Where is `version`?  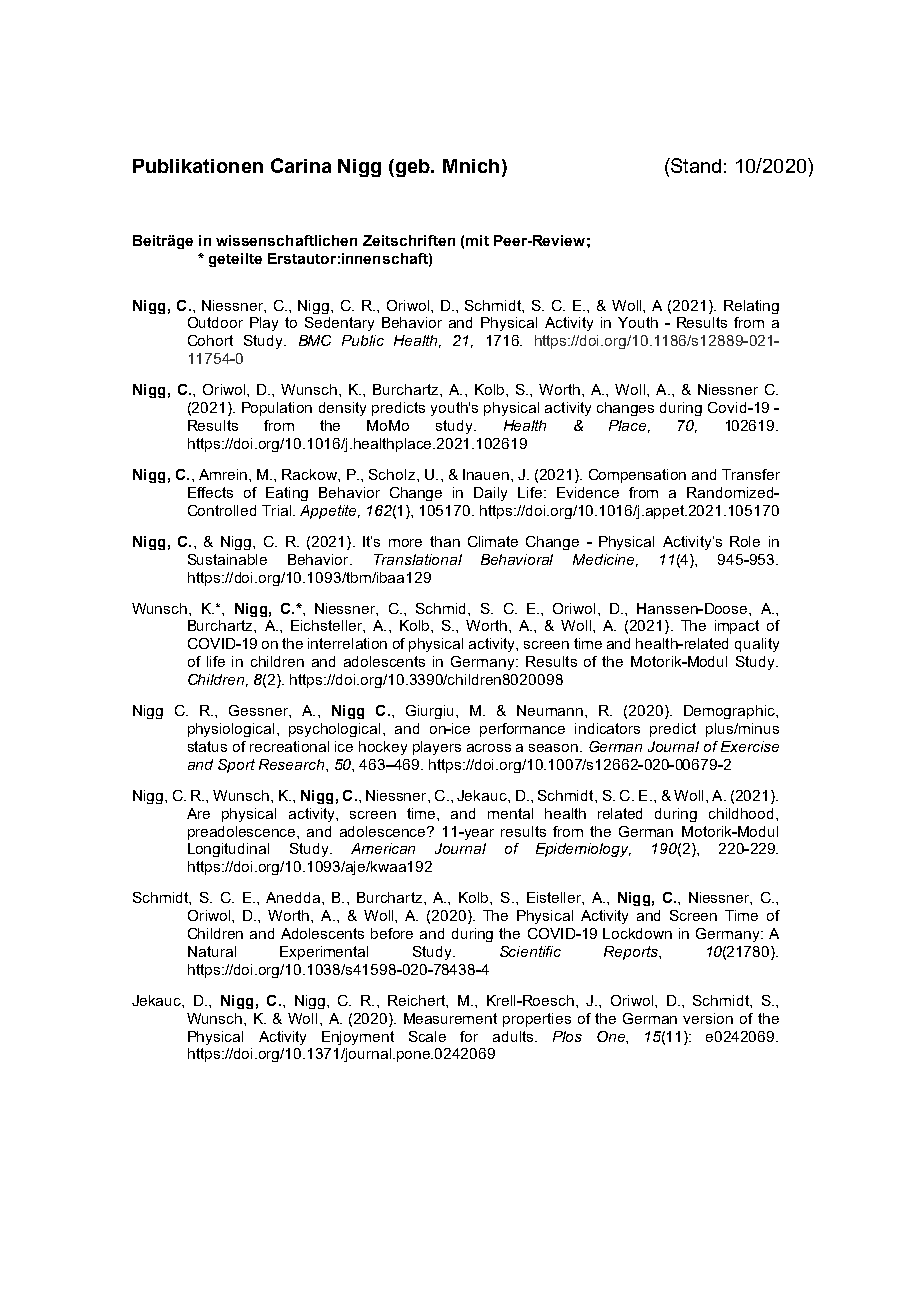 version is located at coordinates (708, 1018).
